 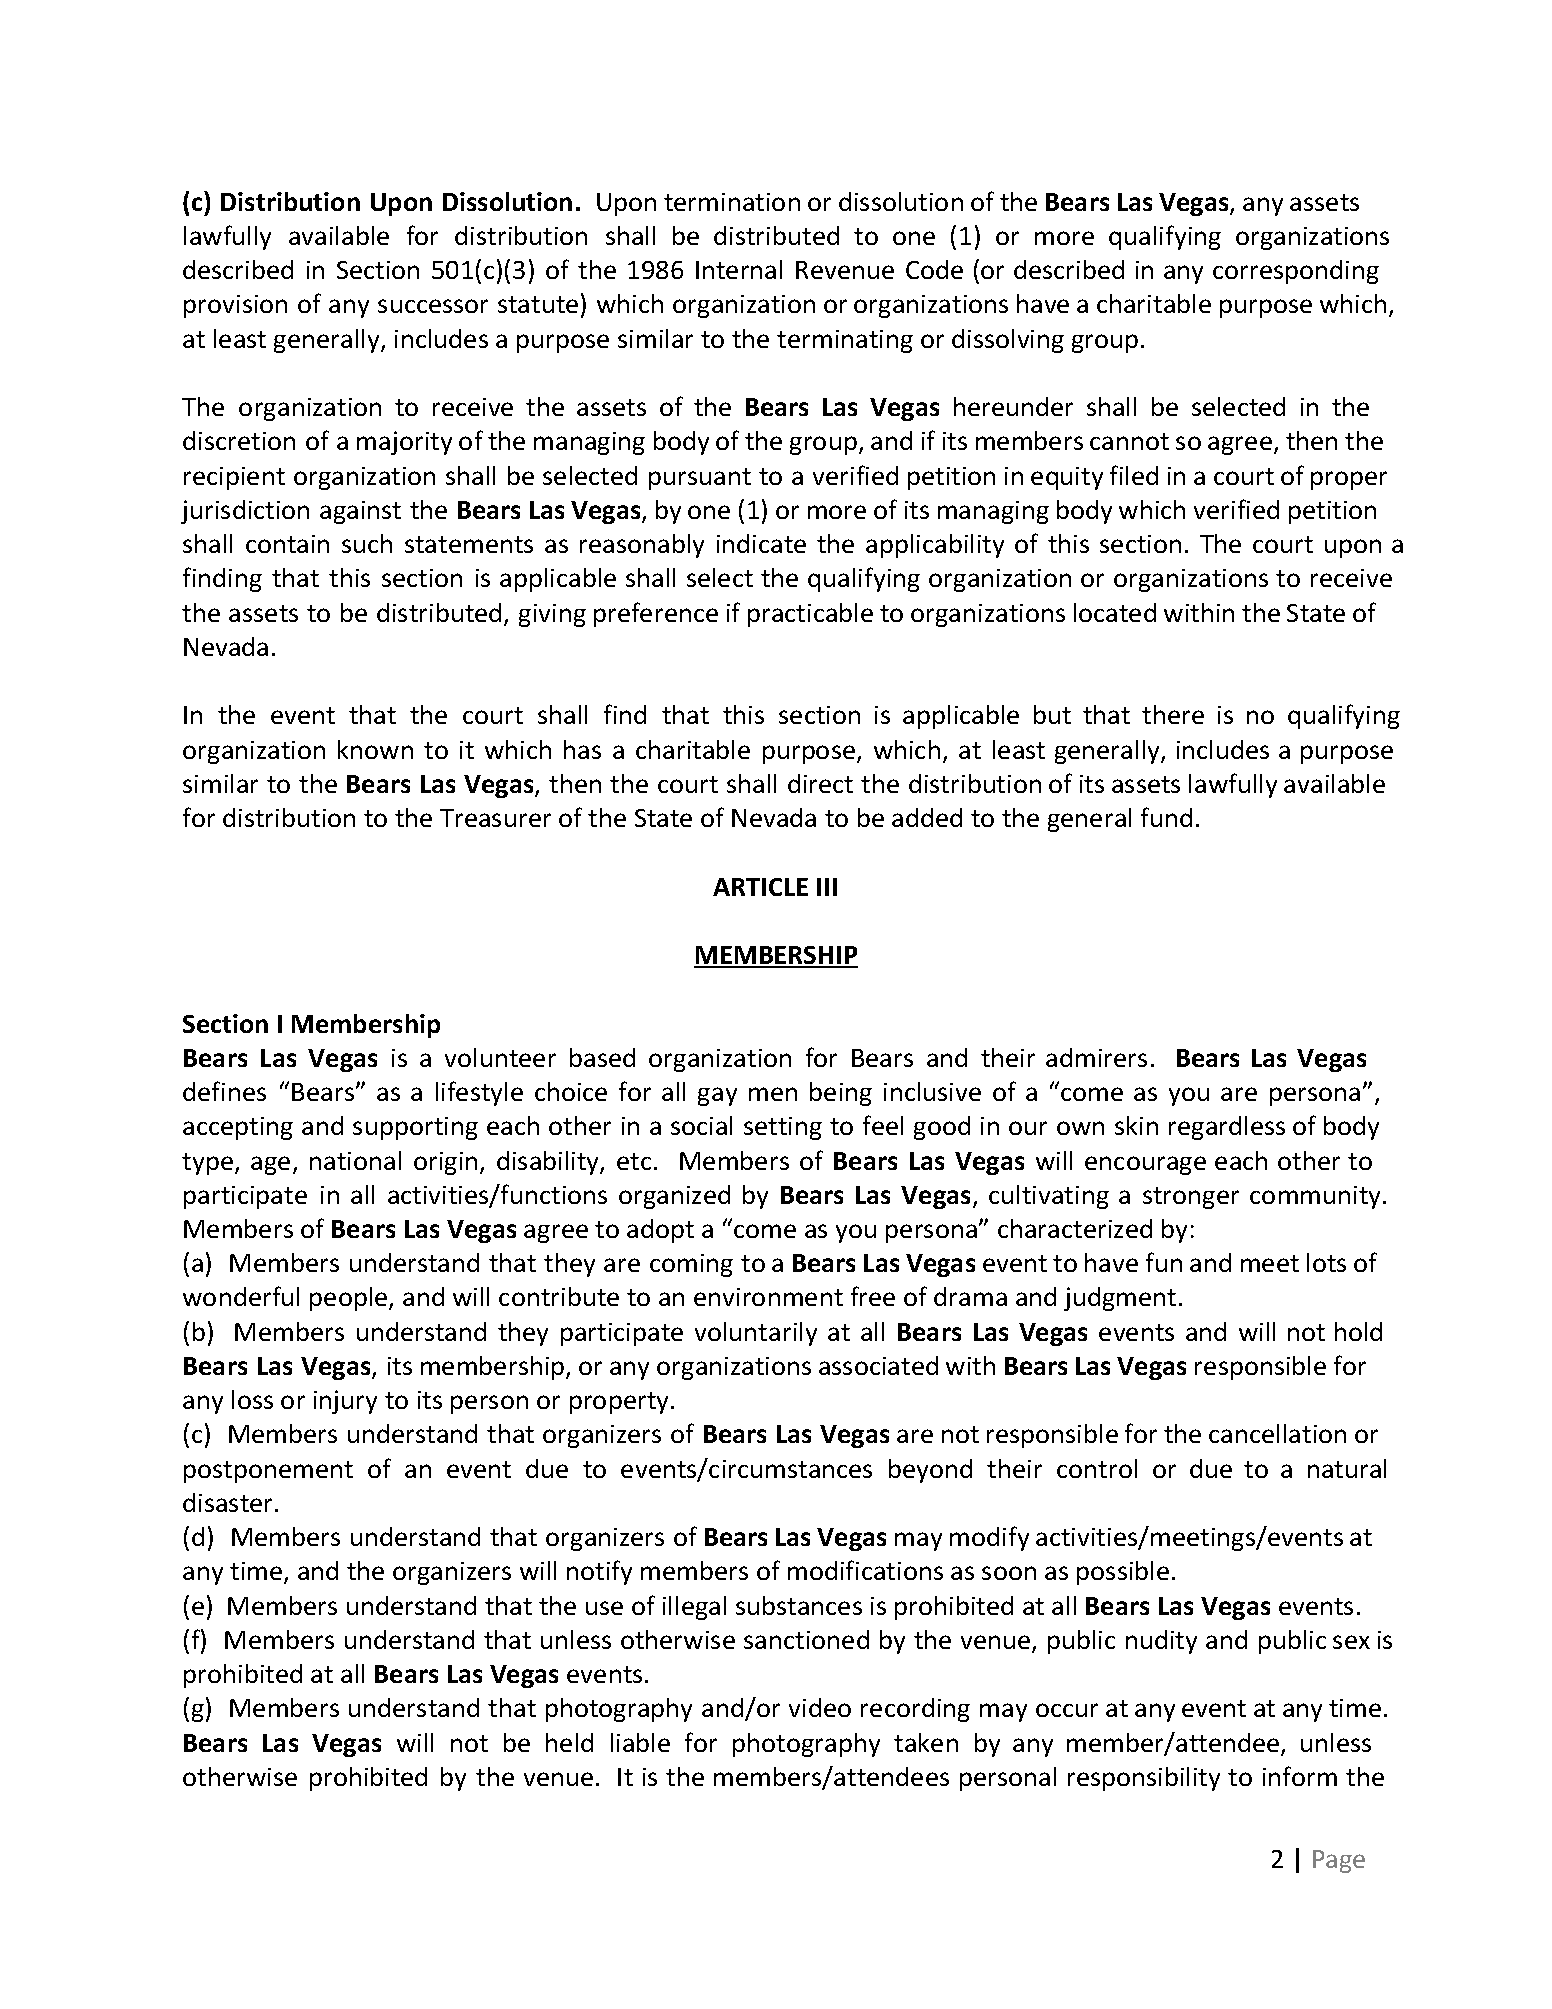 I want to click on video, so click(x=820, y=1707).
